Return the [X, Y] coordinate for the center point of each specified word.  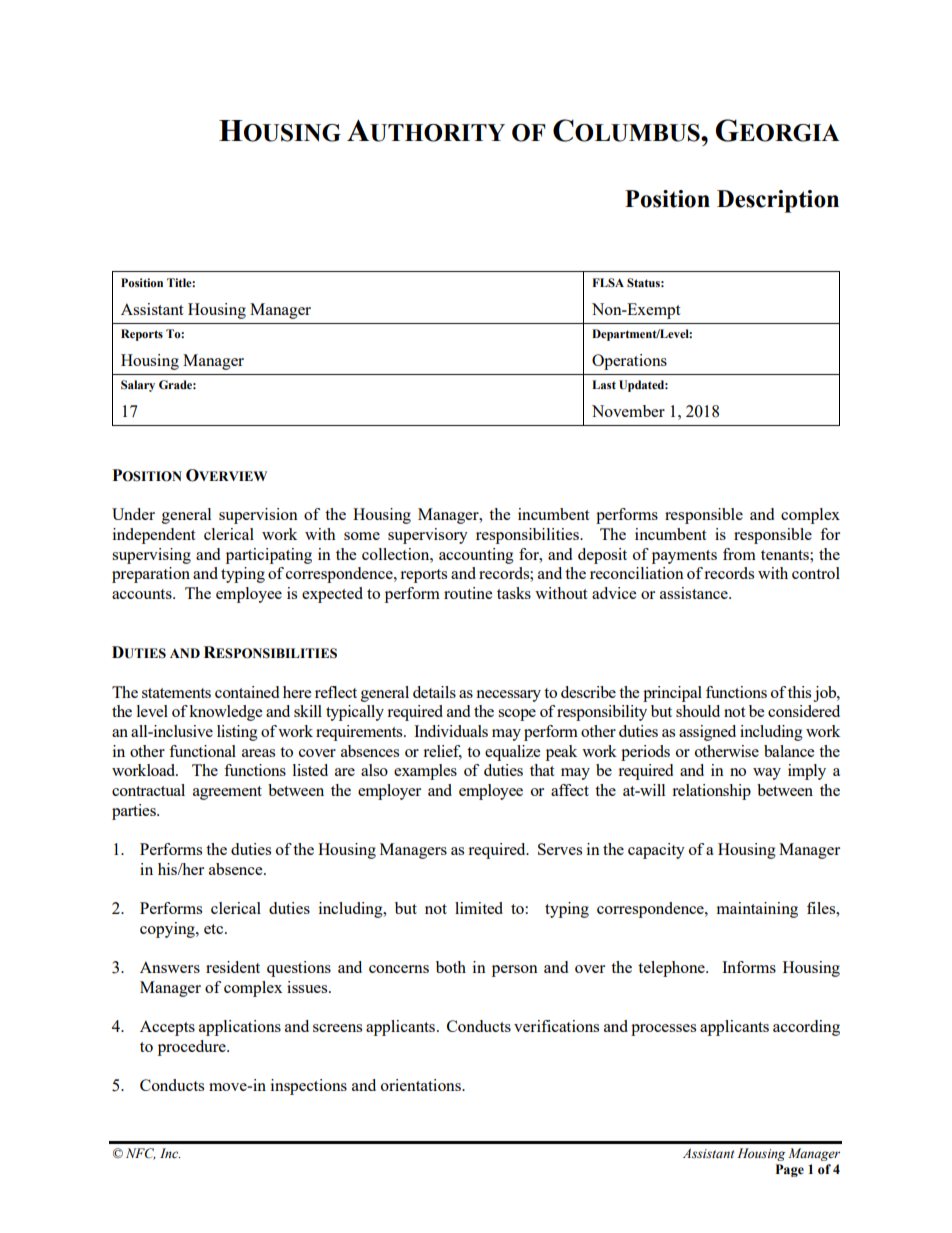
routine [468, 593]
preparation [151, 575]
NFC [141, 1154]
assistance [695, 593]
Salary [138, 386]
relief [442, 752]
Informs [749, 967]
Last [604, 384]
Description [778, 201]
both [451, 967]
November [628, 411]
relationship [711, 792]
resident [233, 967]
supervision [258, 516]
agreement [227, 793]
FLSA [608, 282]
